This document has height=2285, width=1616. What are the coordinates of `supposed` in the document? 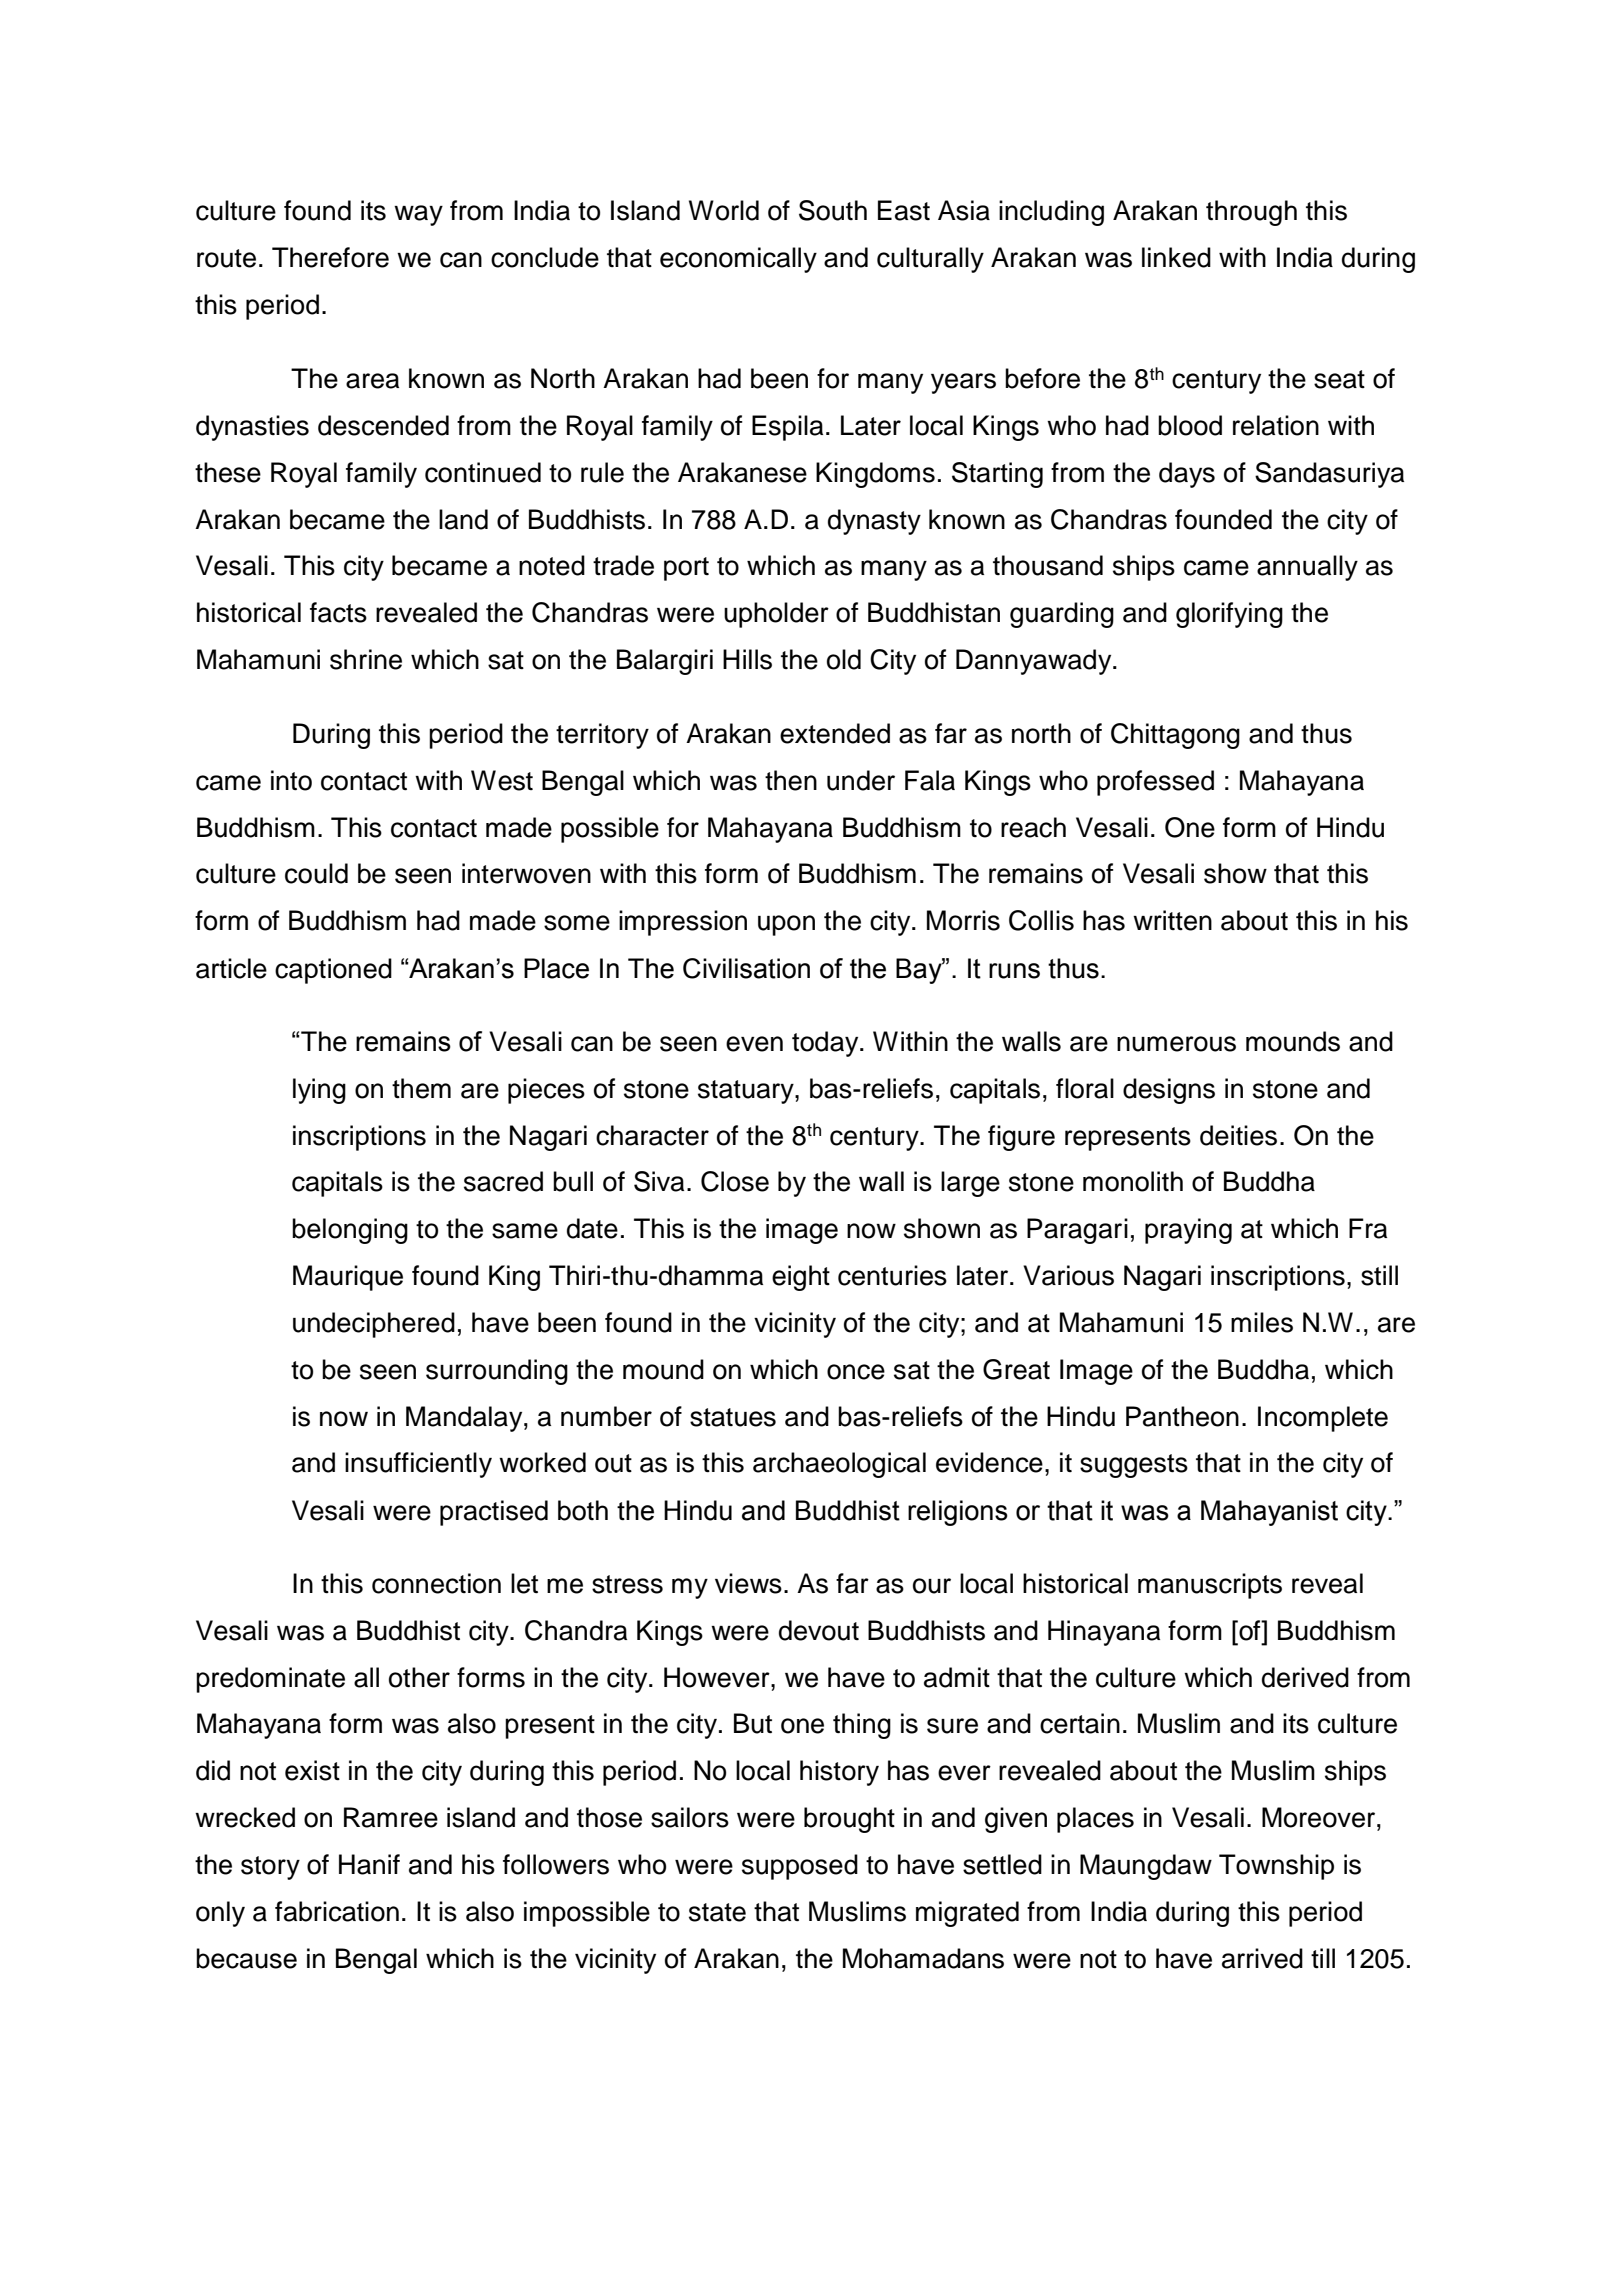 It's located at (800, 1867).
